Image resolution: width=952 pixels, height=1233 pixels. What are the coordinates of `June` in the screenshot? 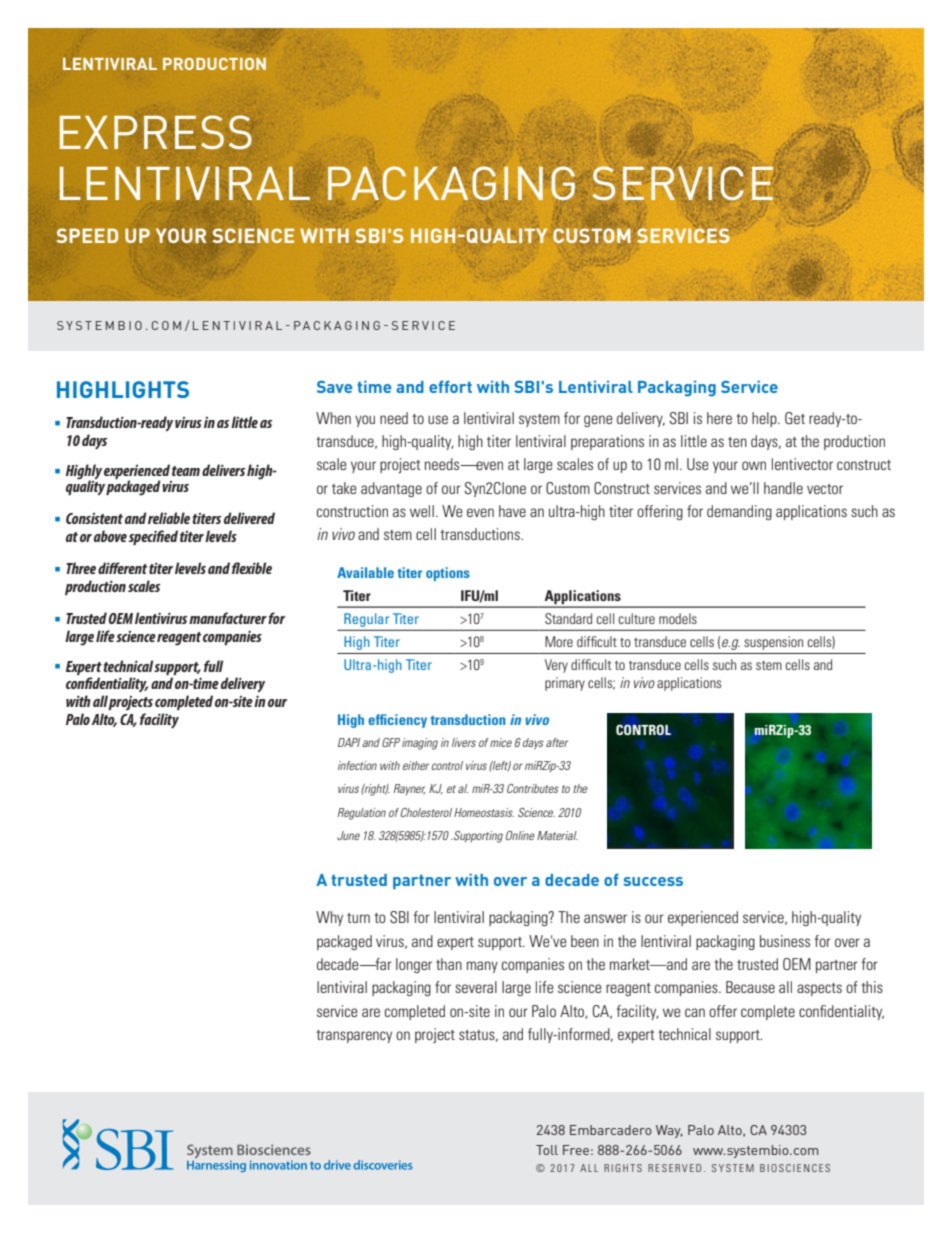 It's located at (348, 835).
